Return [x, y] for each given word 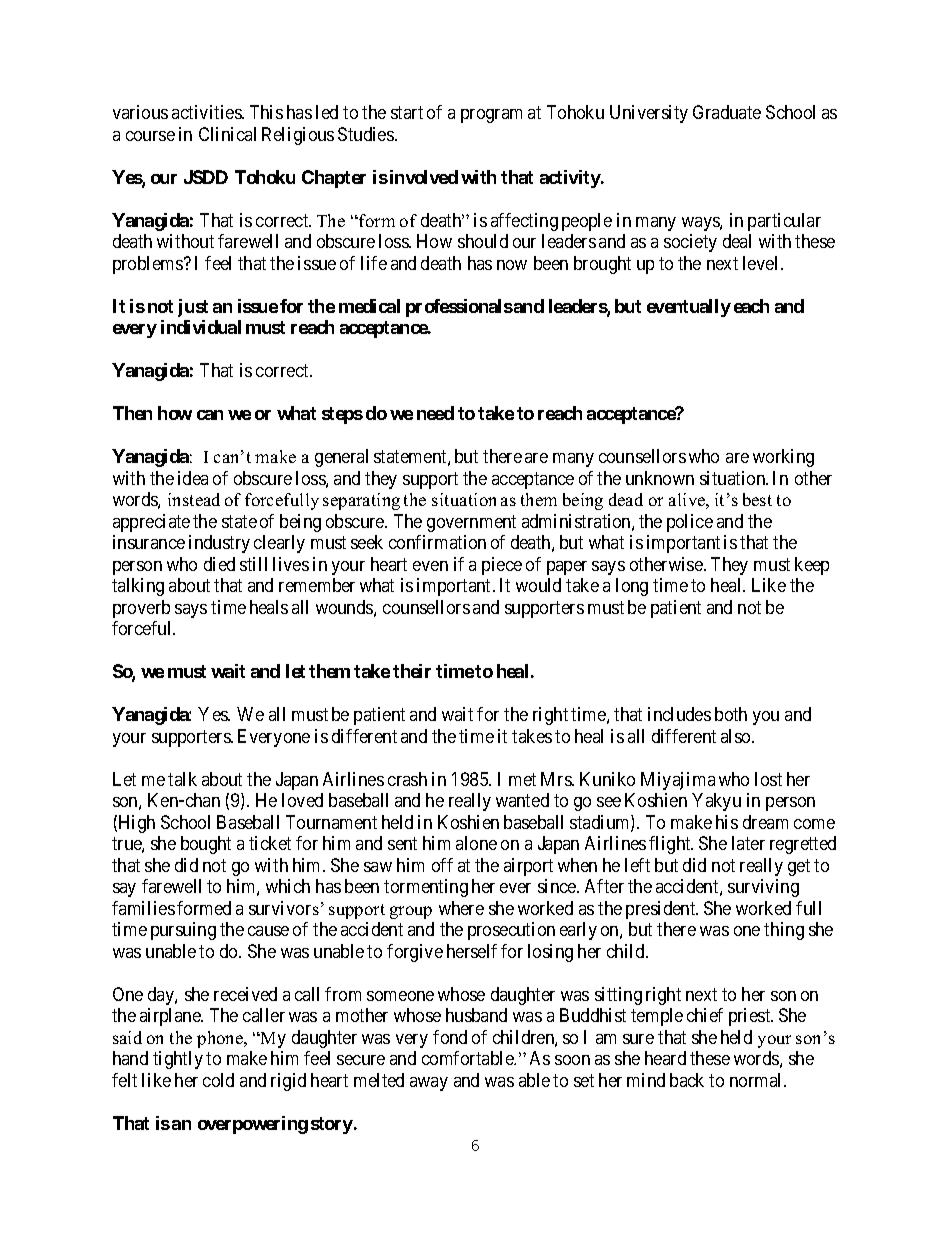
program [491, 116]
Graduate [727, 112]
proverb [141, 609]
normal [757, 1080]
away [429, 1084]
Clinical [227, 134]
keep [812, 566]
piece [502, 566]
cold [218, 1080]
